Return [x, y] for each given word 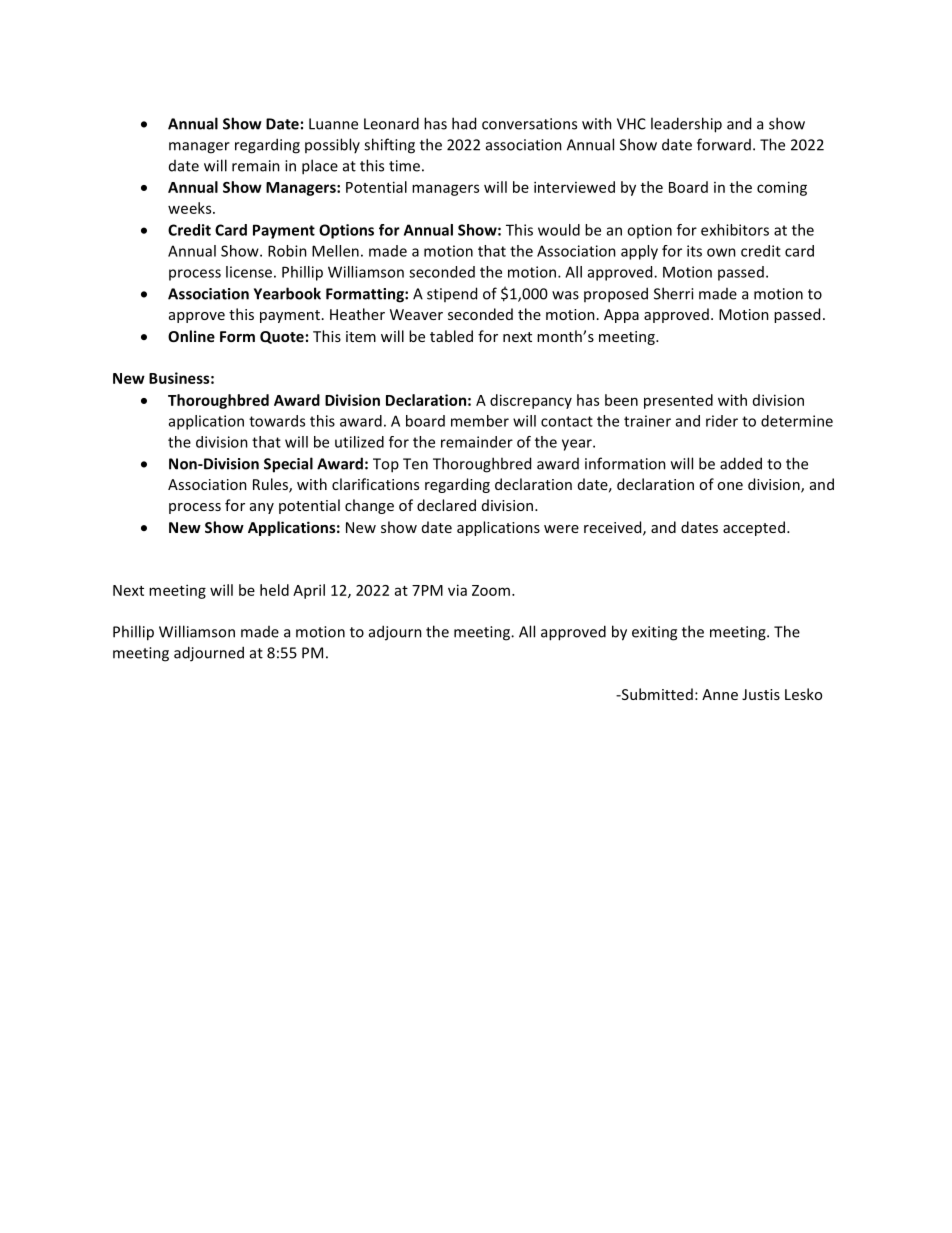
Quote [282, 337]
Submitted [656, 694]
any [262, 508]
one [730, 486]
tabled [451, 336]
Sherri [673, 293]
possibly [332, 145]
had [464, 123]
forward [724, 144]
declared [446, 505]
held [274, 590]
